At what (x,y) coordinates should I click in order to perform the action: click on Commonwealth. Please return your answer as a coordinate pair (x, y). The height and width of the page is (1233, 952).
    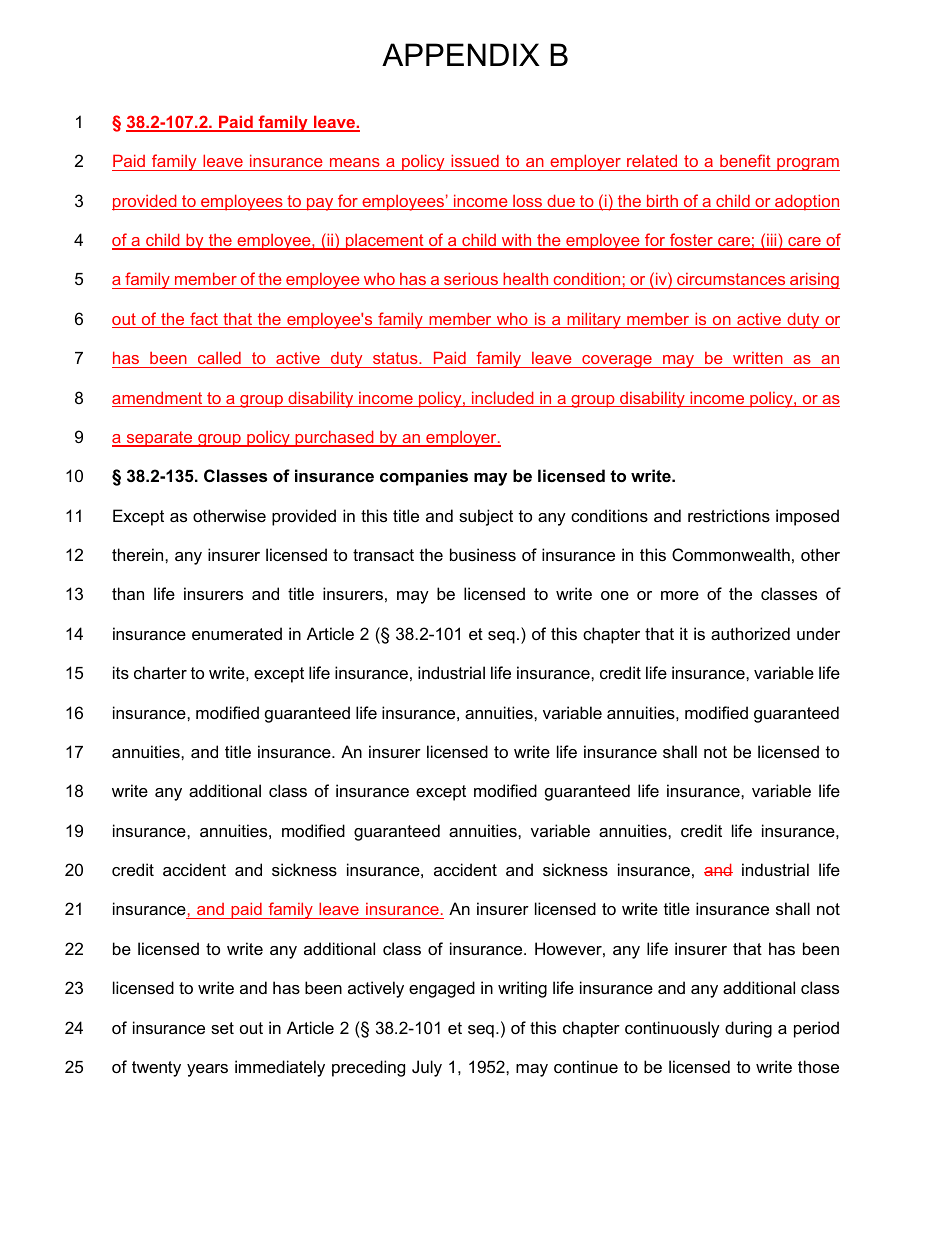
    Looking at the image, I should click on (731, 554).
